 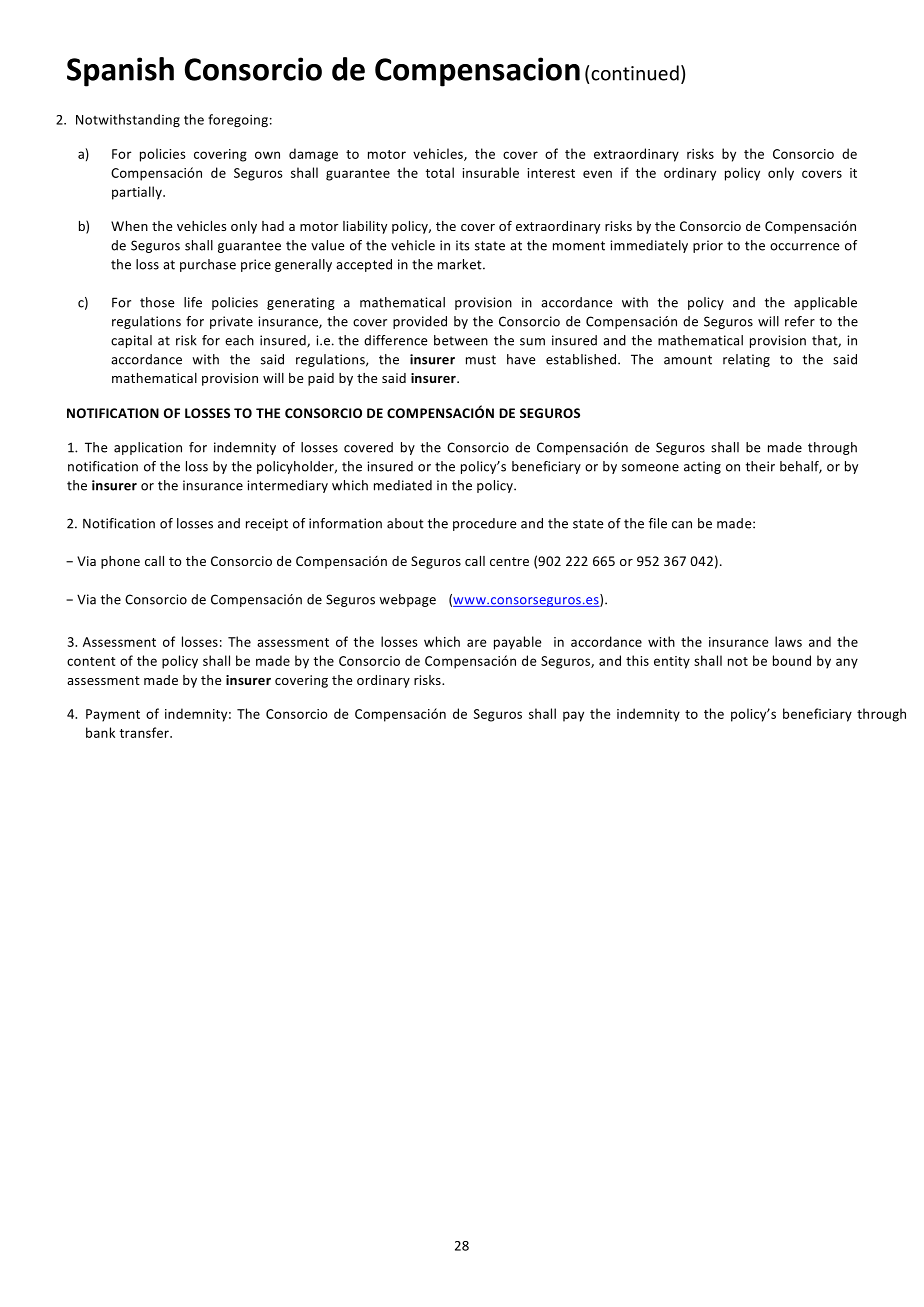 I want to click on receipt, so click(x=267, y=524).
